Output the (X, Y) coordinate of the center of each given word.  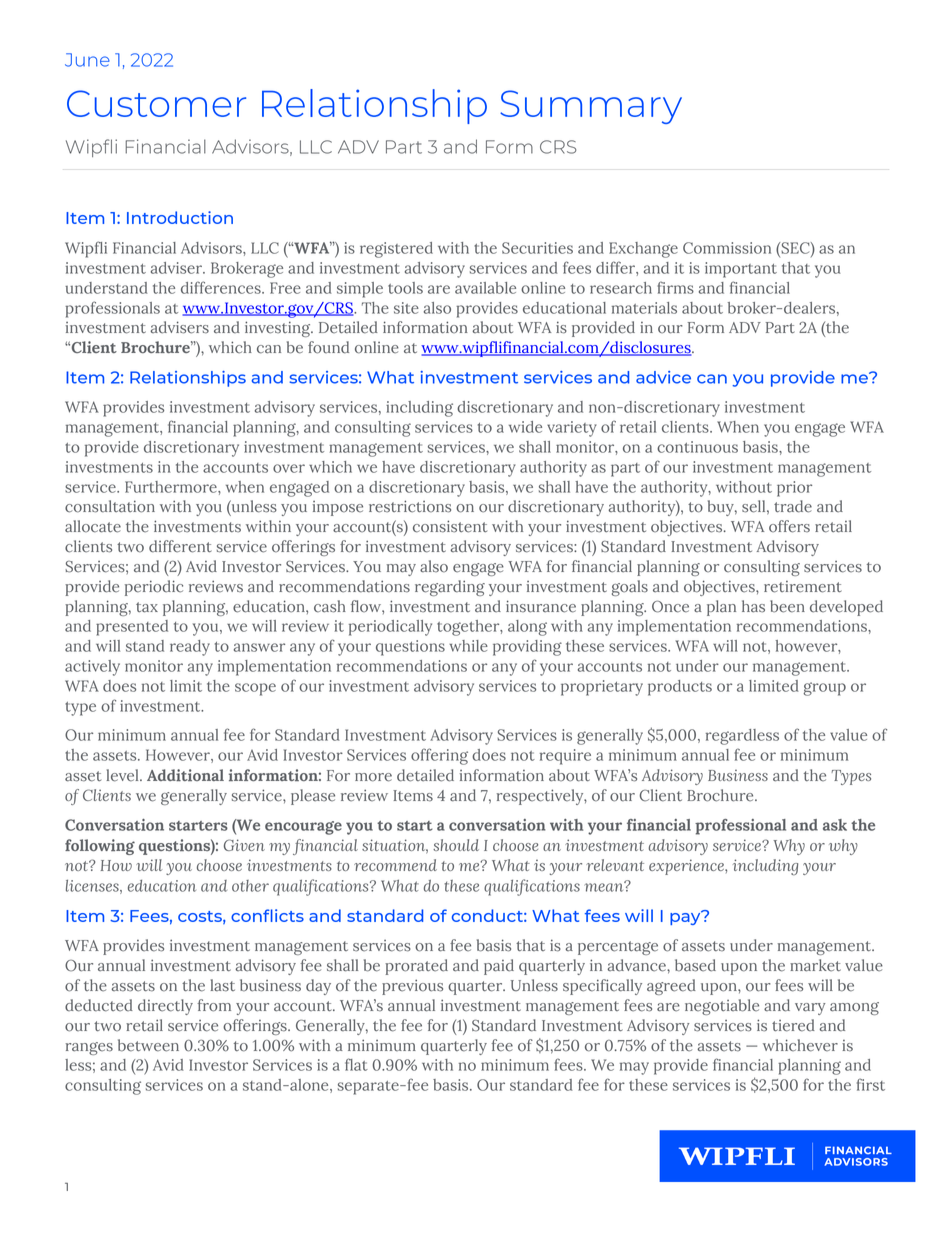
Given (244, 845)
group (824, 689)
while (468, 646)
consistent (450, 526)
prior (794, 489)
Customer (156, 103)
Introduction (180, 217)
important (741, 270)
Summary (591, 107)
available (485, 288)
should (456, 845)
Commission (727, 248)
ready (190, 648)
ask (835, 825)
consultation (110, 506)
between (148, 1045)
